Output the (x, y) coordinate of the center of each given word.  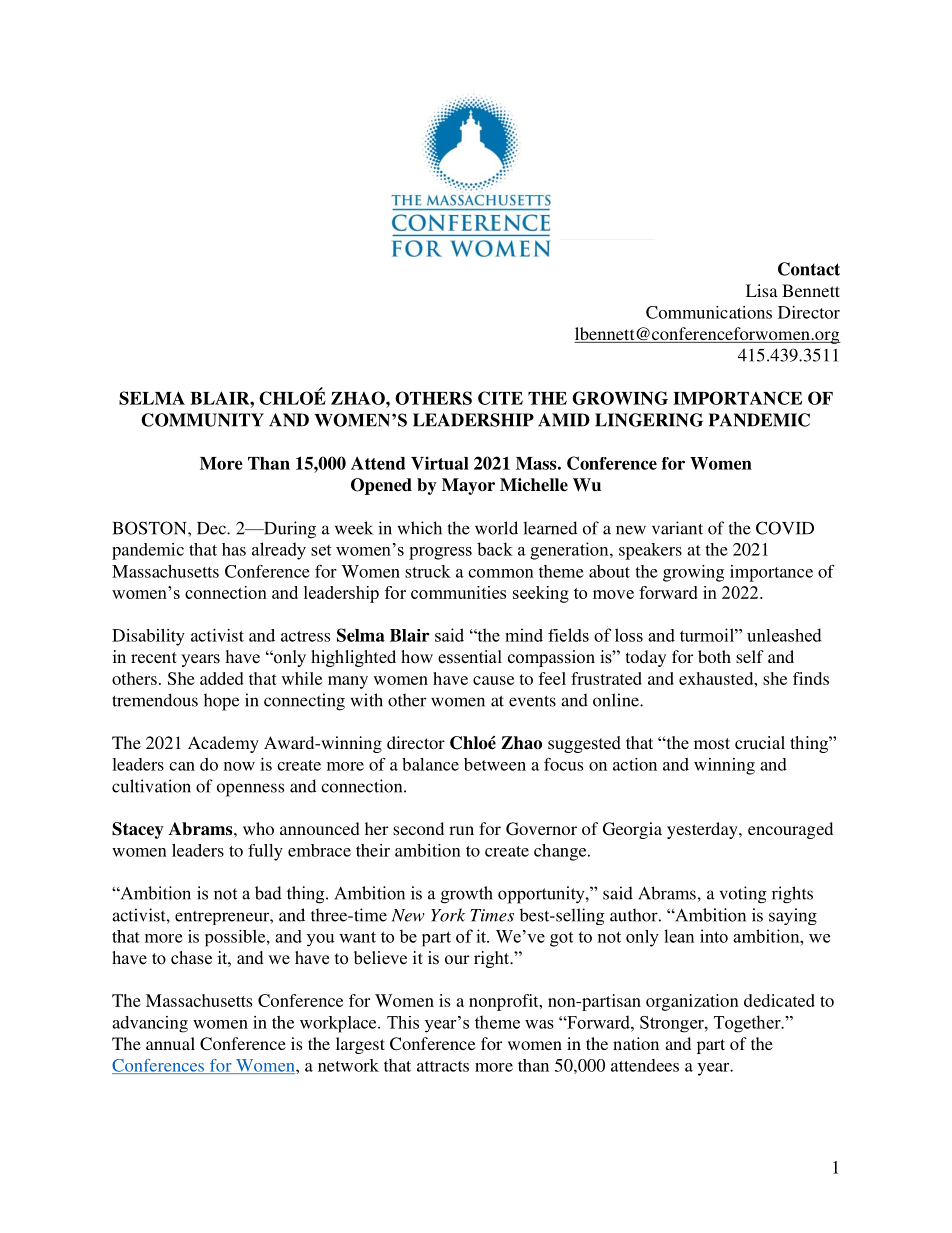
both (714, 656)
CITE (500, 398)
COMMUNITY (202, 420)
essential (470, 657)
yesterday (703, 830)
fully (265, 852)
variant (677, 528)
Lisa (762, 290)
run (461, 830)
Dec (212, 528)
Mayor (468, 486)
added (222, 678)
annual (170, 1043)
